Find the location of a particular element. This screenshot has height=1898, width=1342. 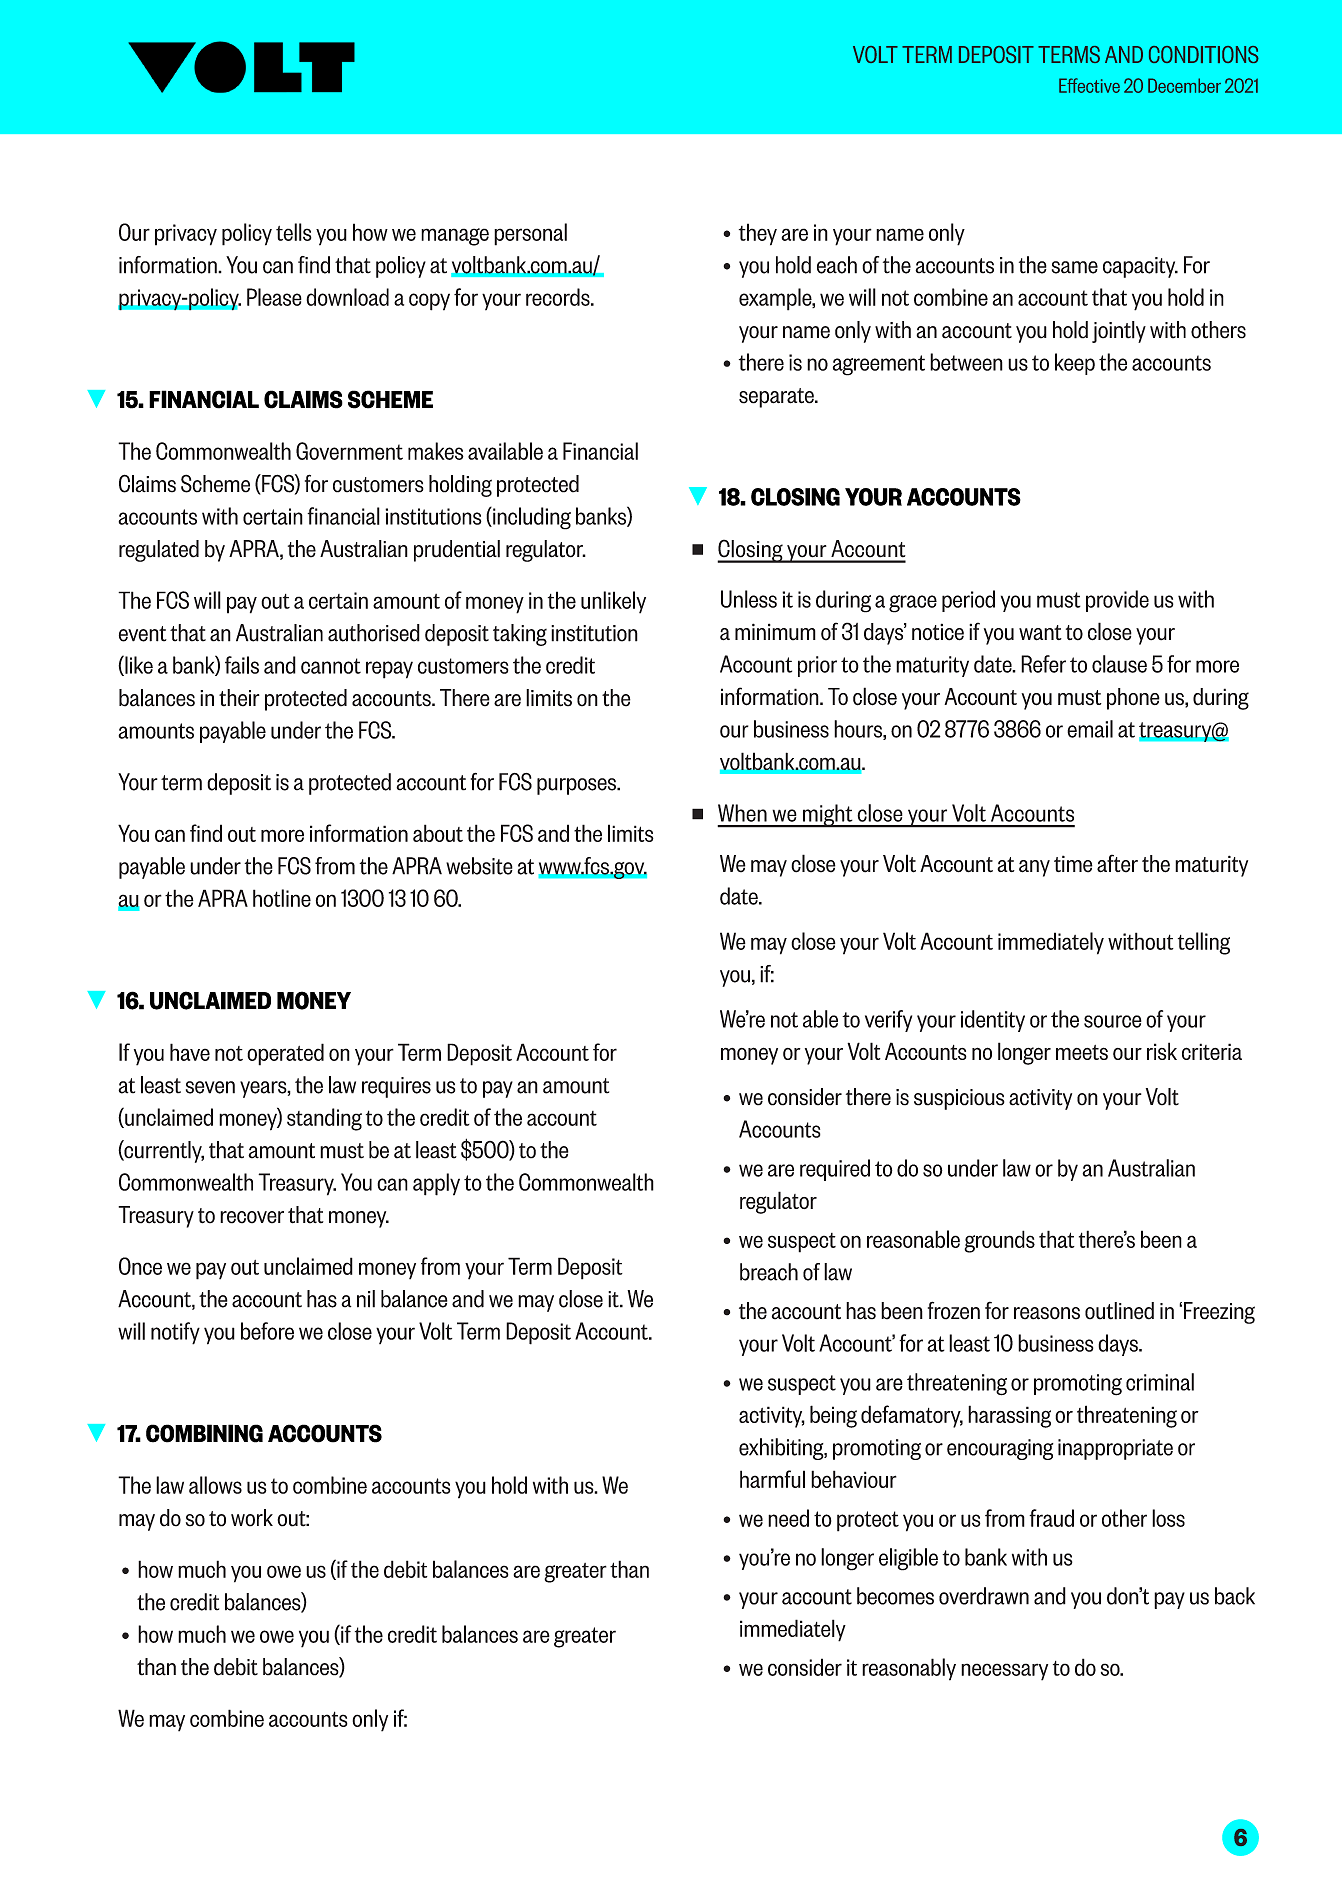

they is located at coordinates (758, 234).
